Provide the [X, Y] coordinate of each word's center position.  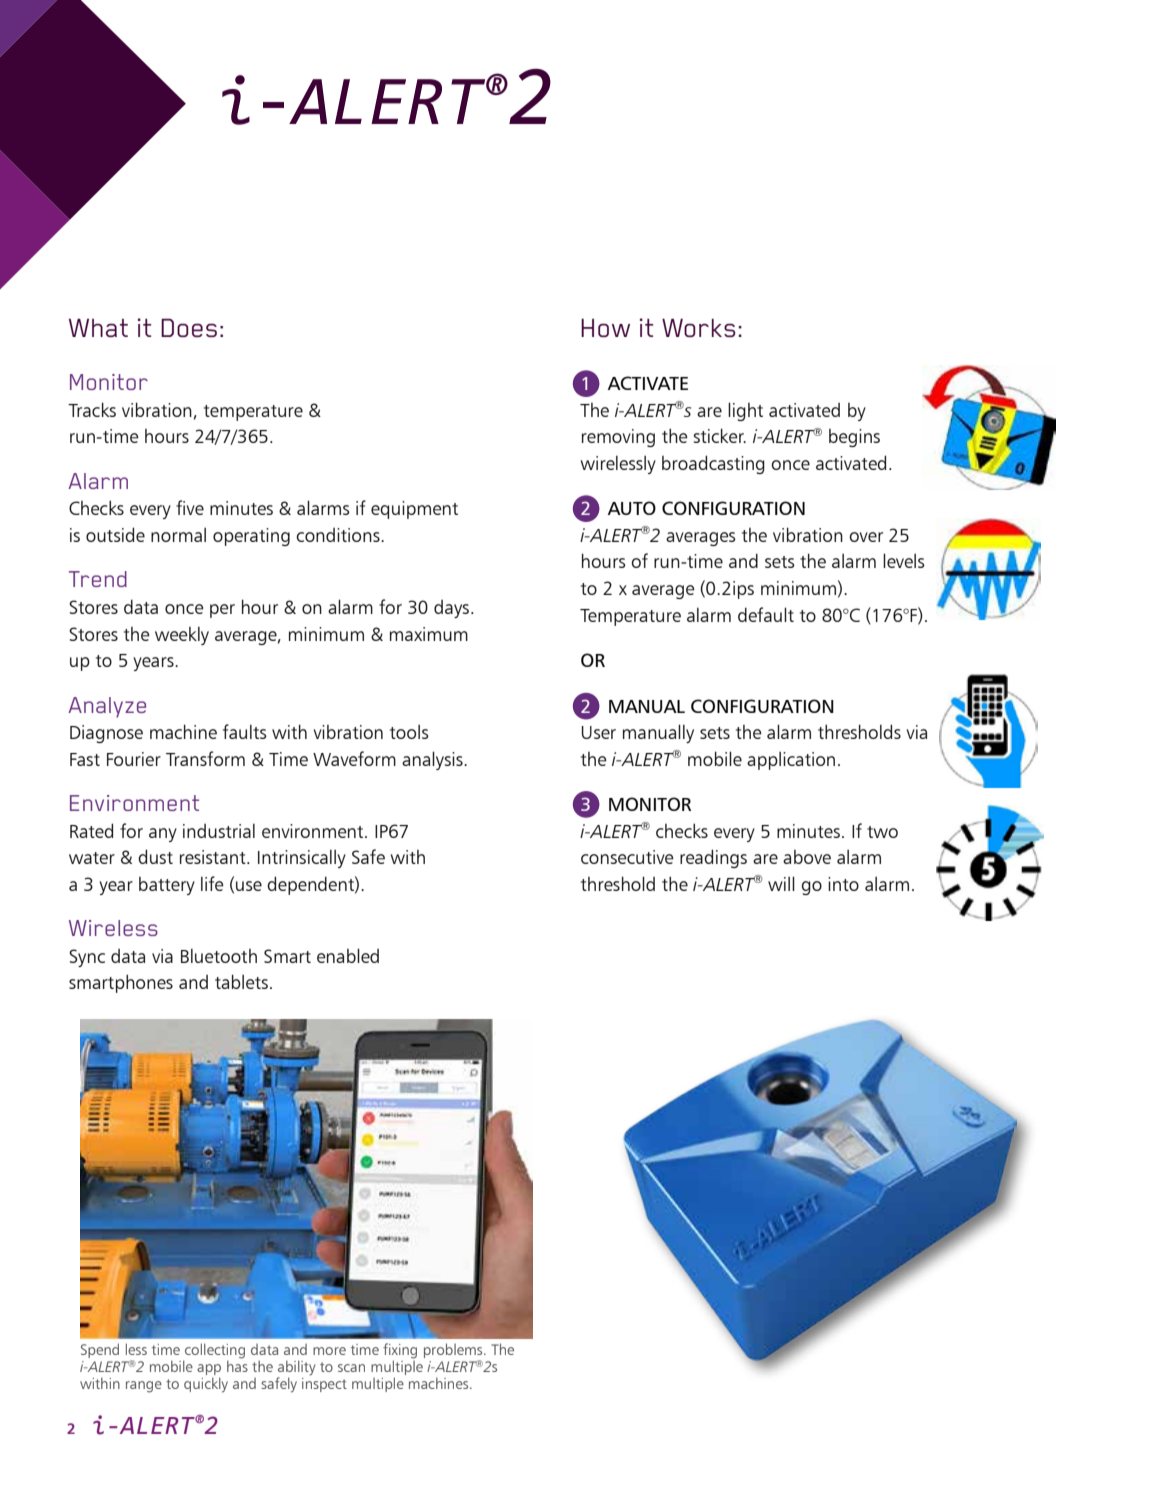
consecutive [627, 857]
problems [454, 1352]
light [745, 411]
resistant [214, 857]
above [807, 857]
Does [189, 327]
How [605, 328]
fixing [400, 1352]
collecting [214, 1352]
